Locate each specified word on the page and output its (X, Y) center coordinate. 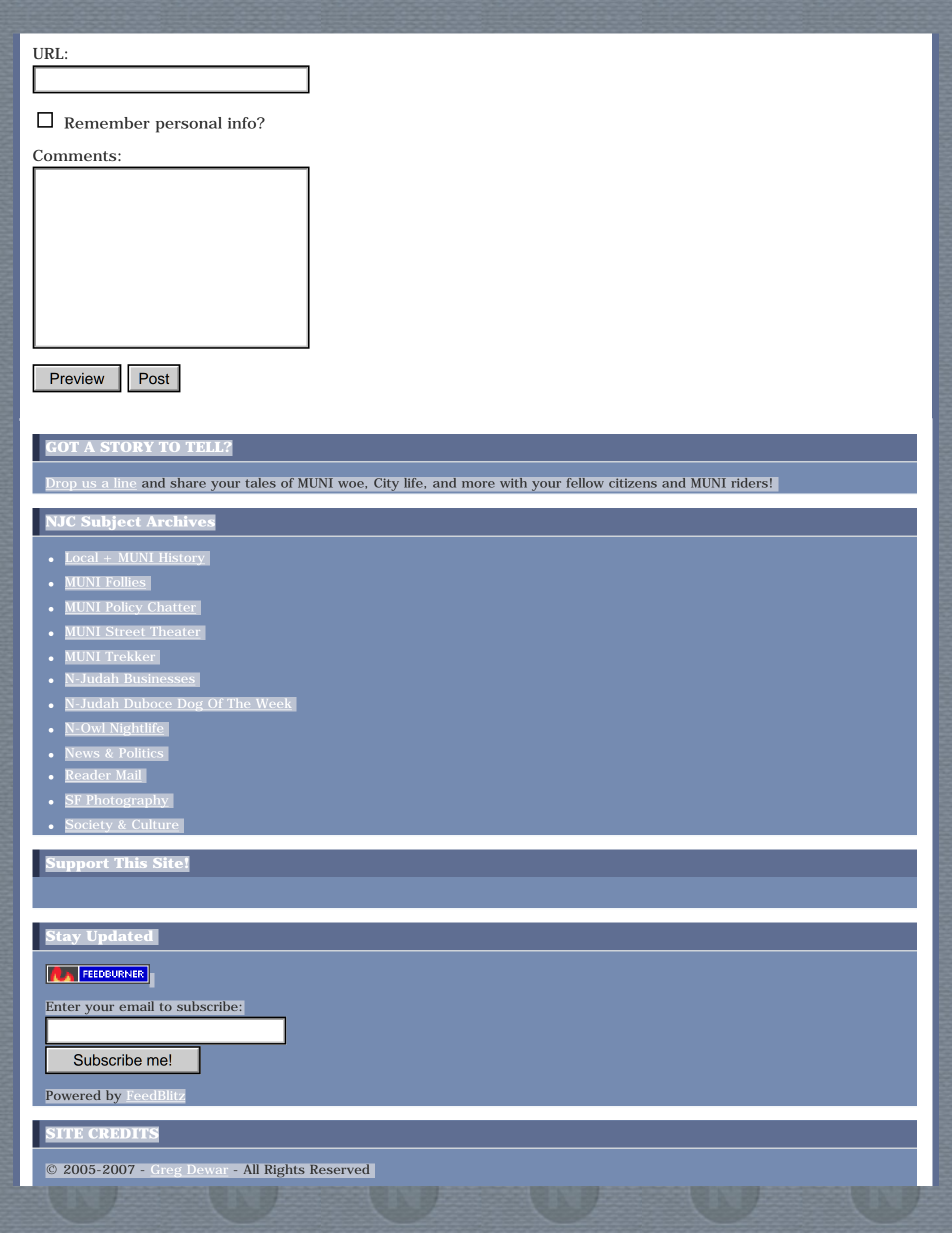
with (513, 483)
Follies (124, 583)
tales (261, 483)
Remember (107, 123)
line (124, 484)
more (478, 484)
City (386, 484)
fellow (585, 483)
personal (189, 125)
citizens (633, 483)
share (188, 483)
